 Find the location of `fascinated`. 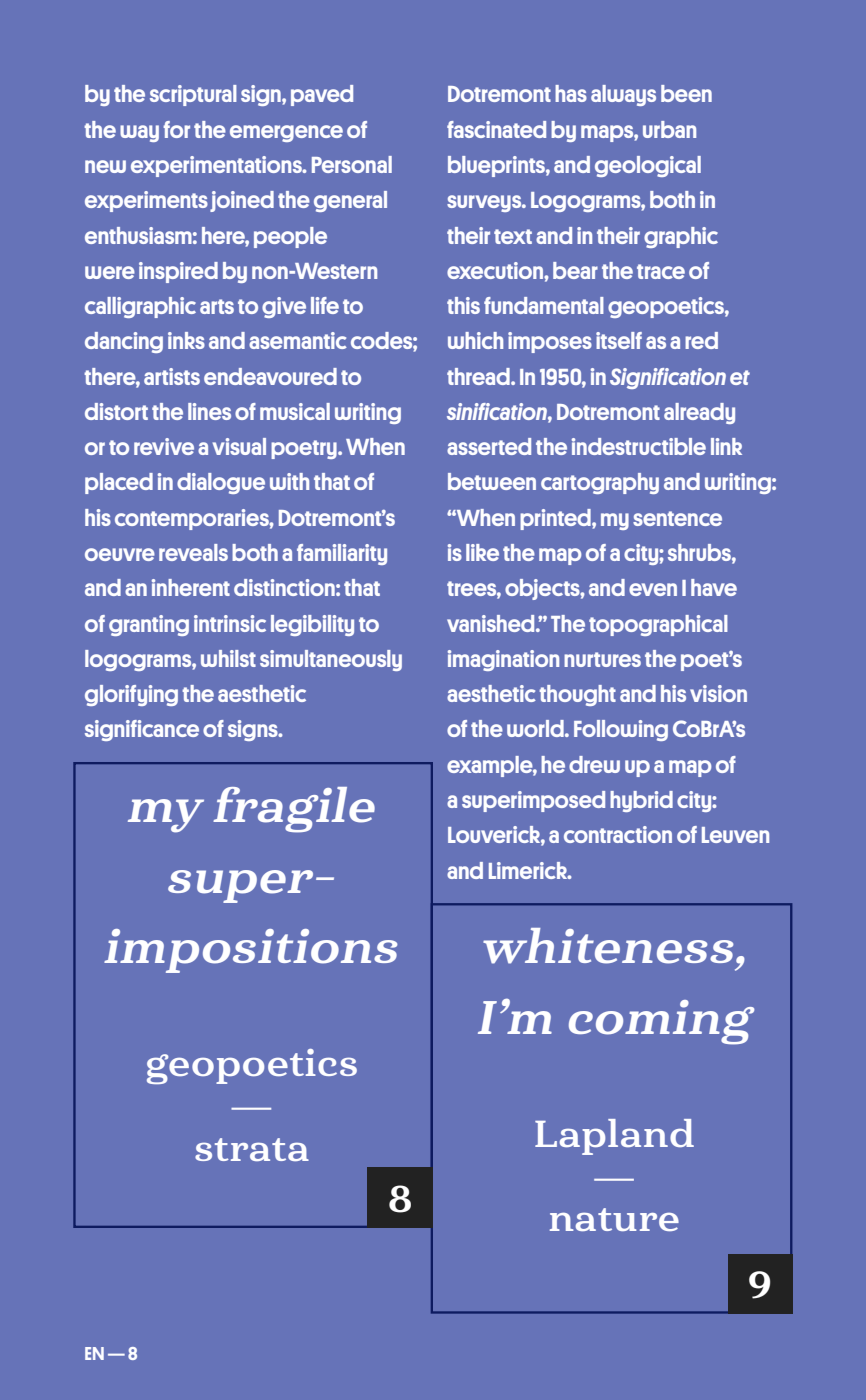

fascinated is located at coordinates (496, 129).
